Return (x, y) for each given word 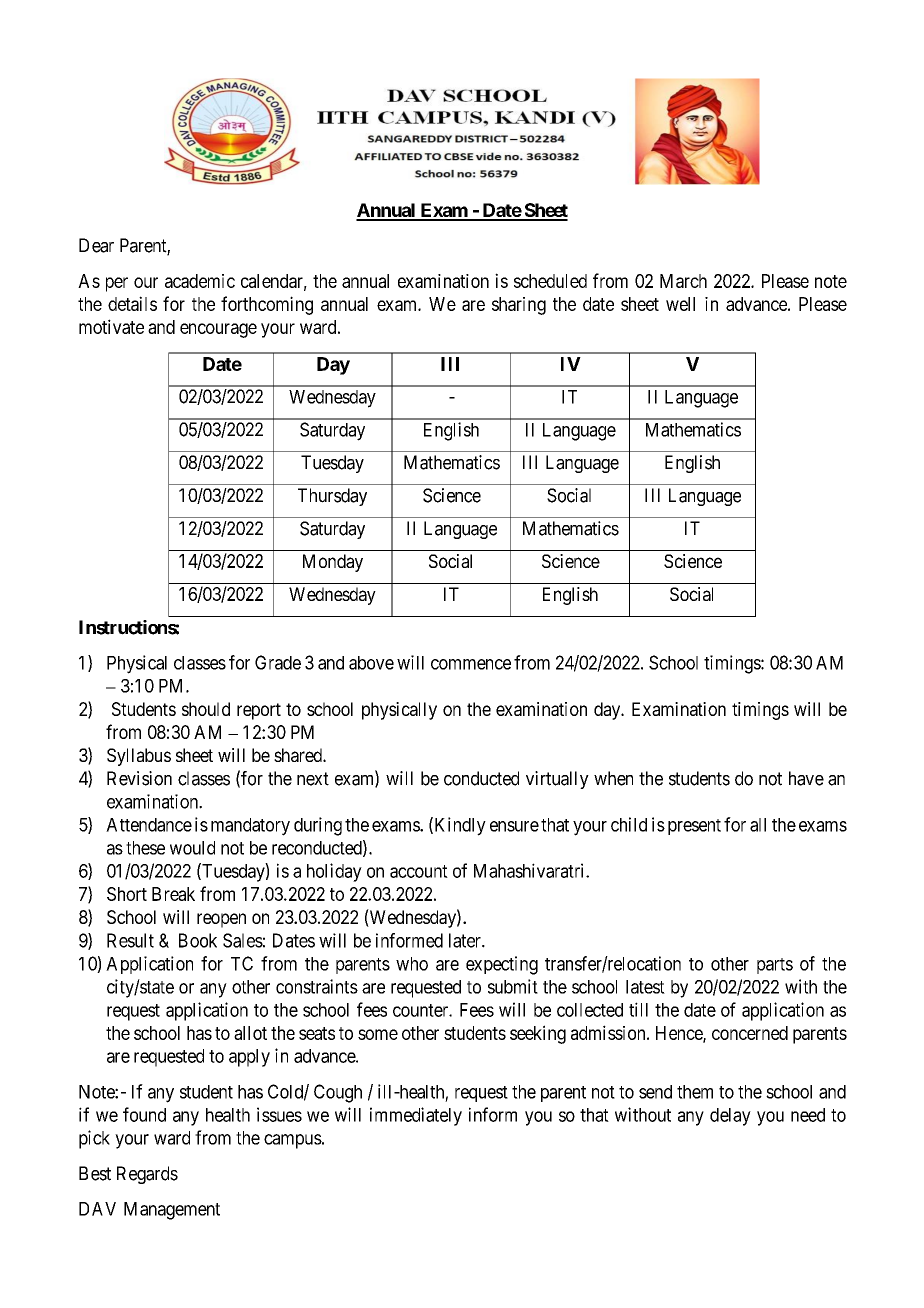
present (694, 827)
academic (200, 281)
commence (471, 664)
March (683, 281)
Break (173, 894)
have (806, 778)
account (419, 871)
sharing (519, 306)
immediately (416, 1116)
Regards (147, 1175)
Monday (333, 563)
